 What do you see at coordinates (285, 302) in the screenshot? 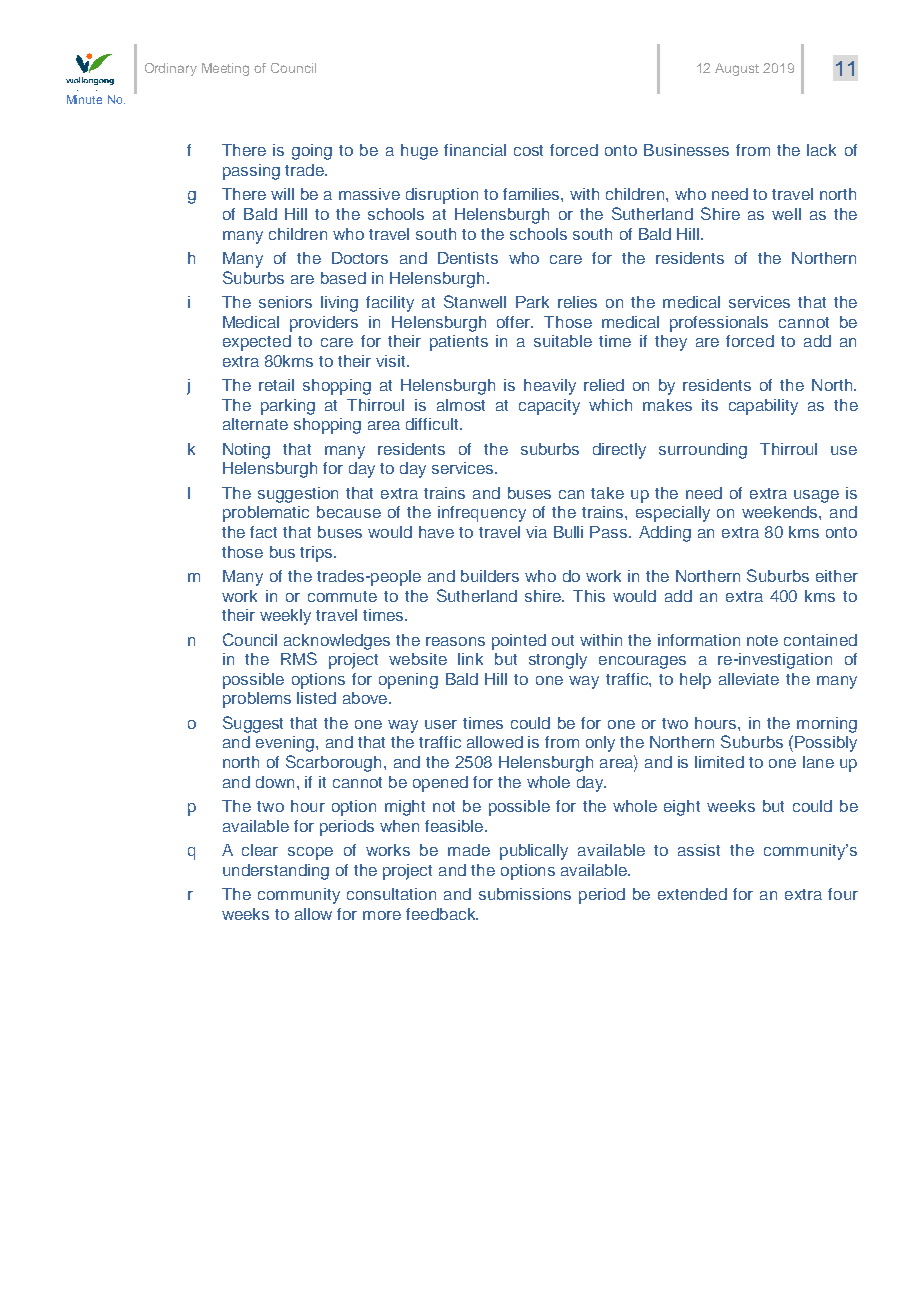
I see `seniors` at bounding box center [285, 302].
